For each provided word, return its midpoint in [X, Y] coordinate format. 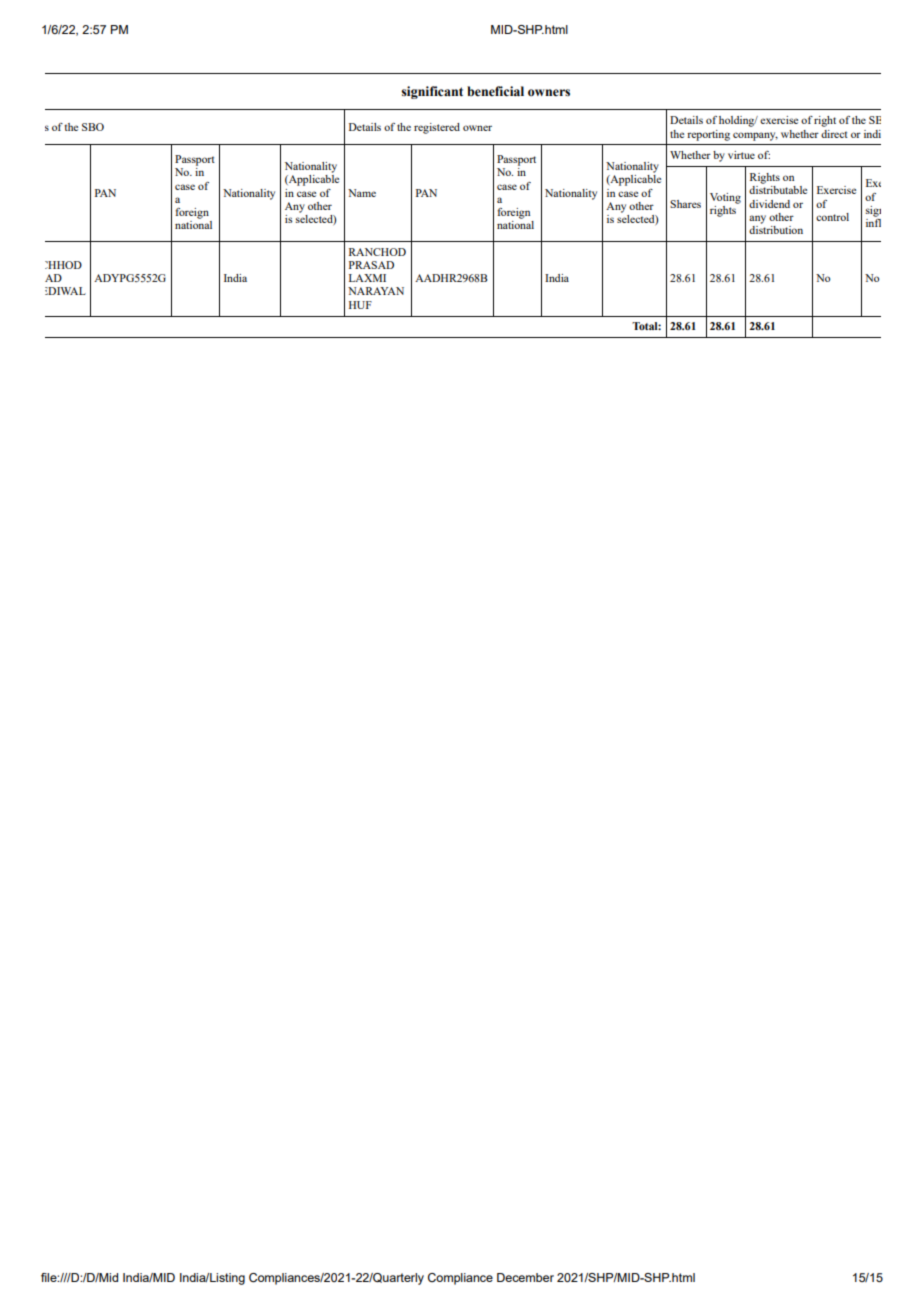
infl [873, 221]
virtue [741, 155]
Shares [685, 204]
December [525, 1277]
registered [437, 128]
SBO [93, 127]
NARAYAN [376, 291]
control [832, 217]
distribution [776, 228]
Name [362, 193]
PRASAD [371, 265]
